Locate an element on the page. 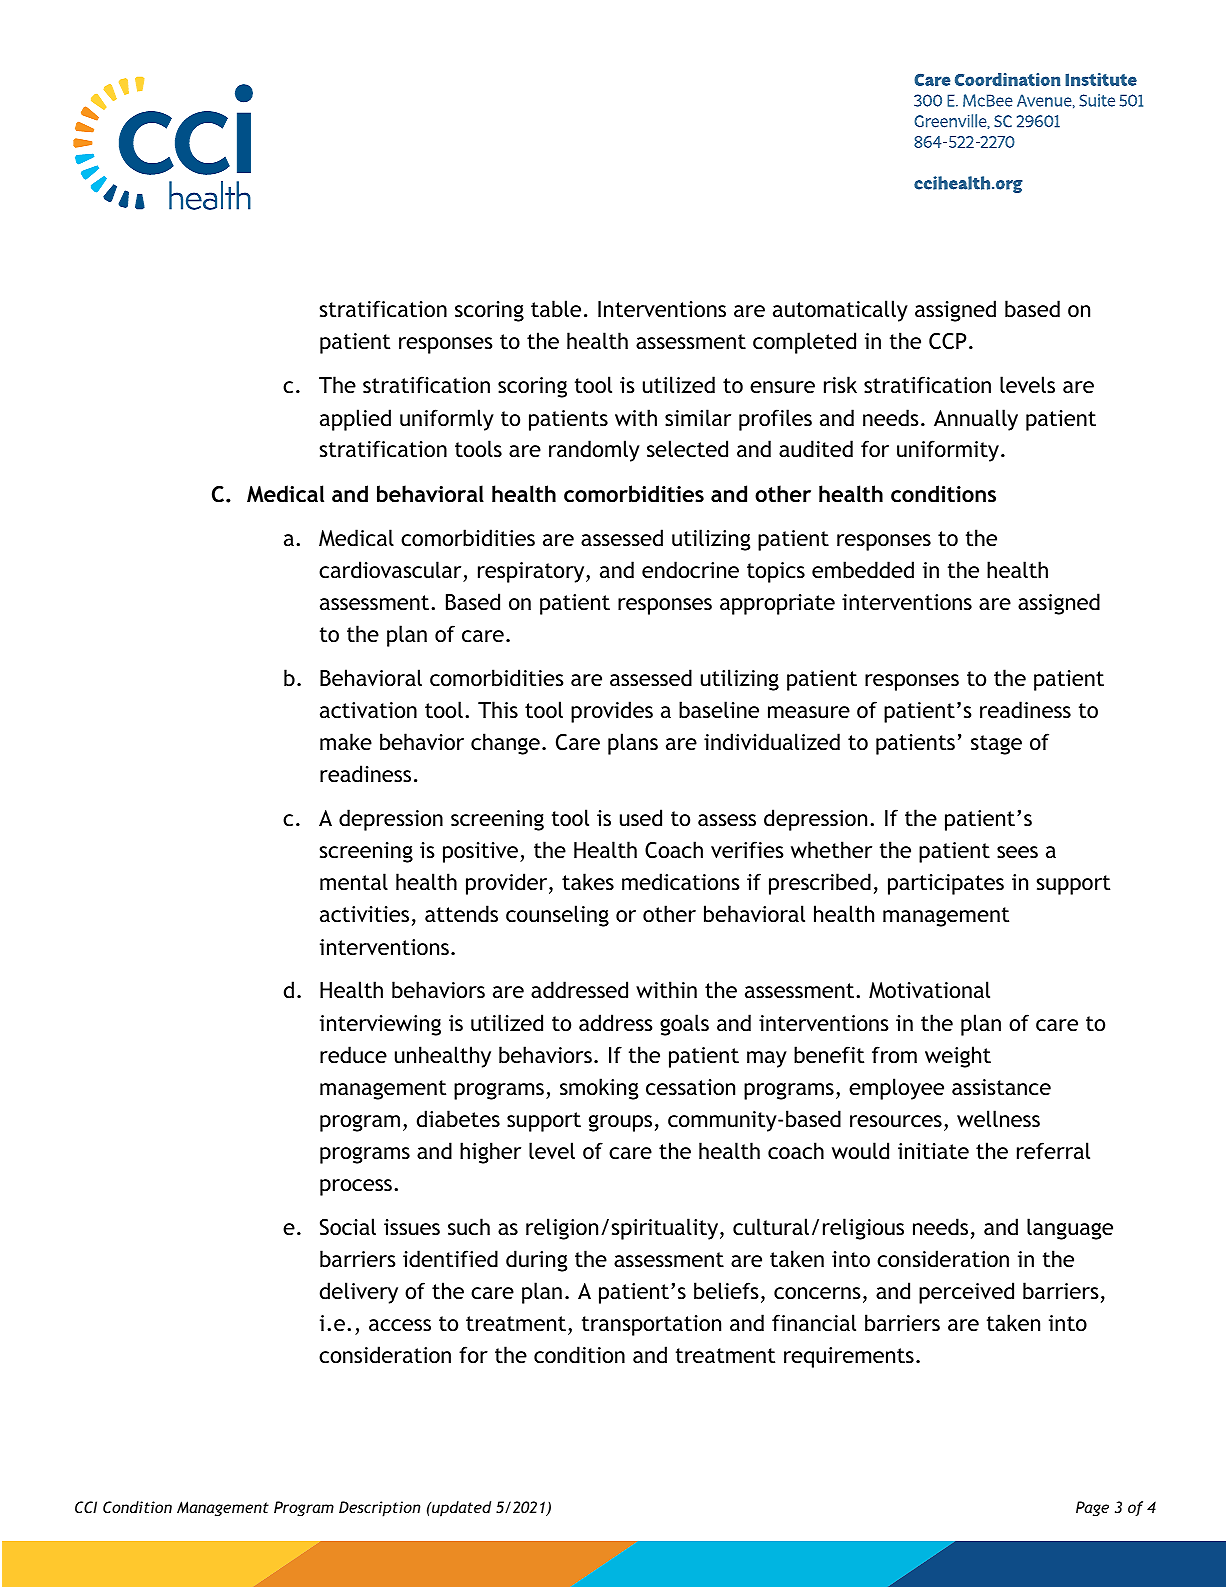 This document has height=1587, width=1226. stage is located at coordinates (996, 745).
